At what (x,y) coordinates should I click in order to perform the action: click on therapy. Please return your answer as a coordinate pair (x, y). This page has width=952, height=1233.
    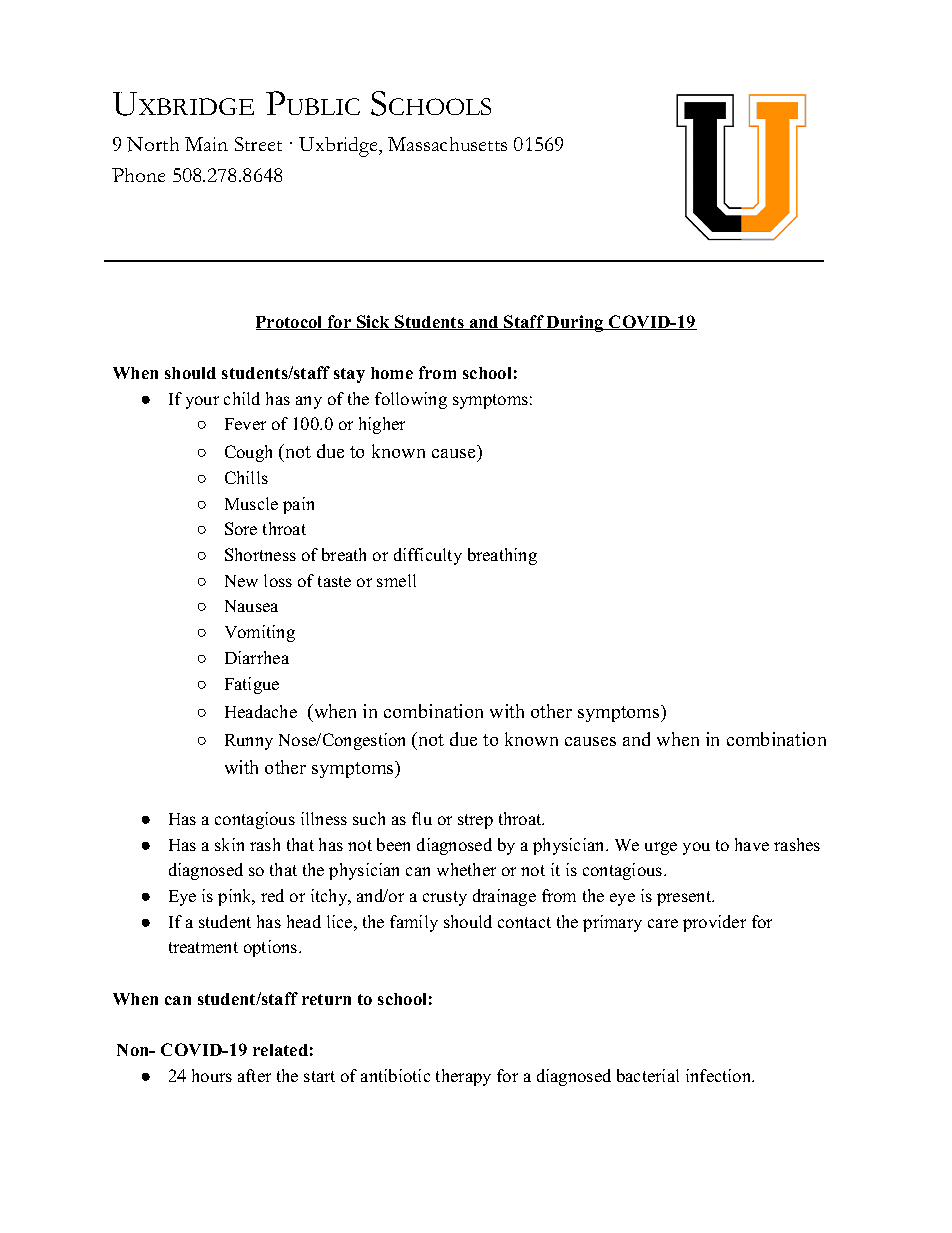
    Looking at the image, I should click on (463, 1077).
